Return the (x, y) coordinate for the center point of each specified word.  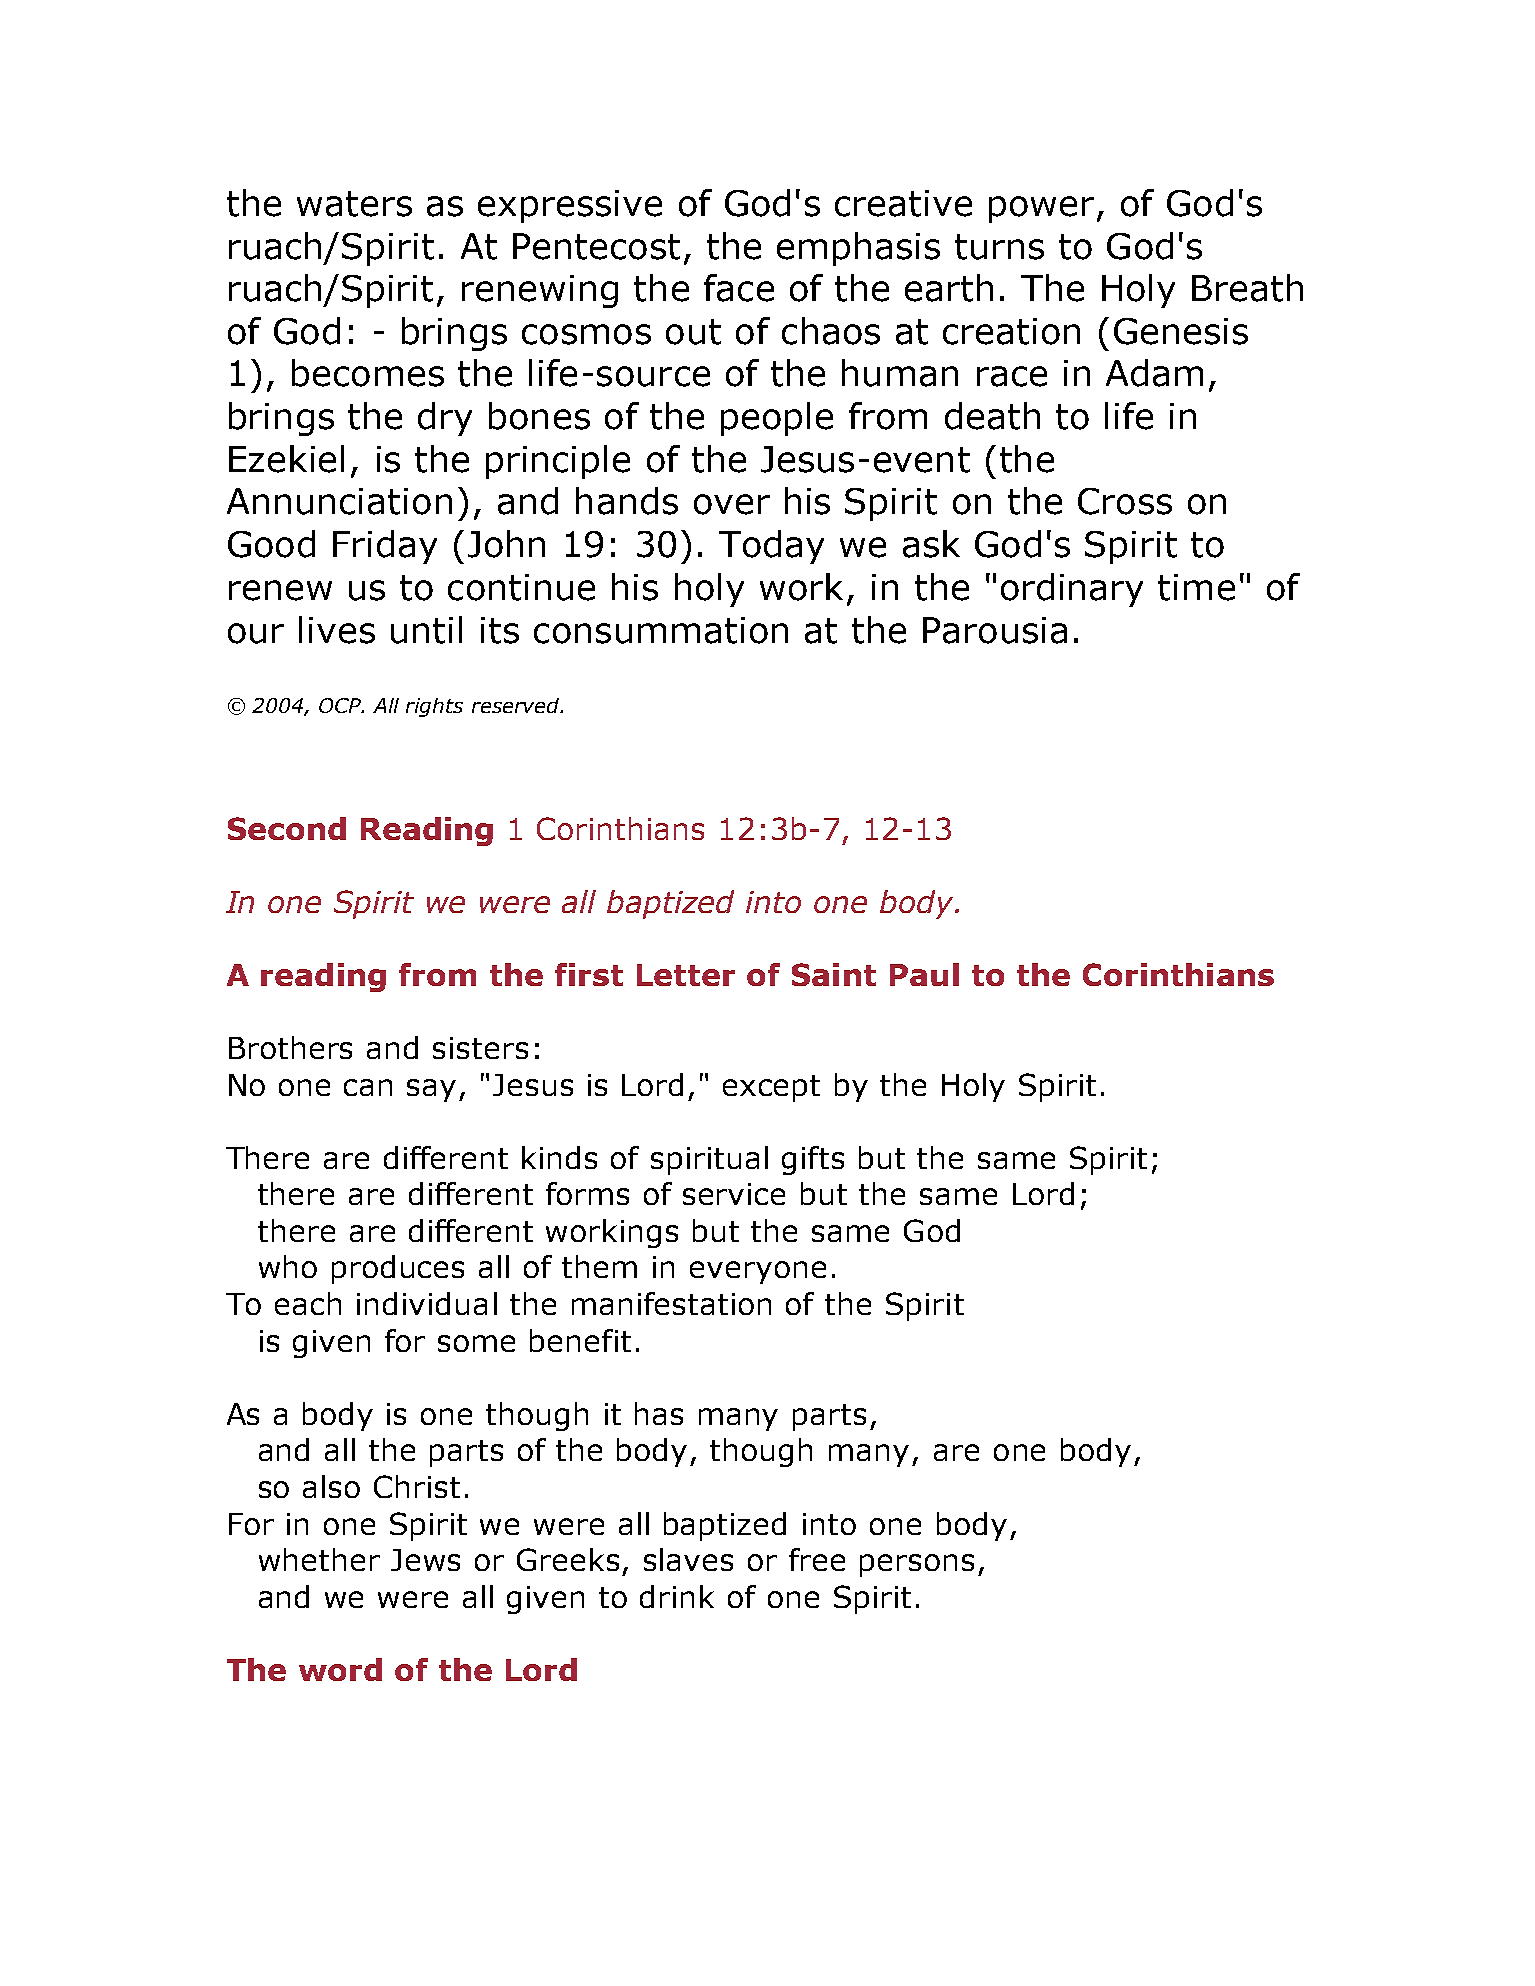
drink (677, 1596)
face (739, 288)
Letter (686, 975)
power (1041, 209)
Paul (924, 974)
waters (354, 204)
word (340, 1669)
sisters (480, 1048)
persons (917, 1565)
